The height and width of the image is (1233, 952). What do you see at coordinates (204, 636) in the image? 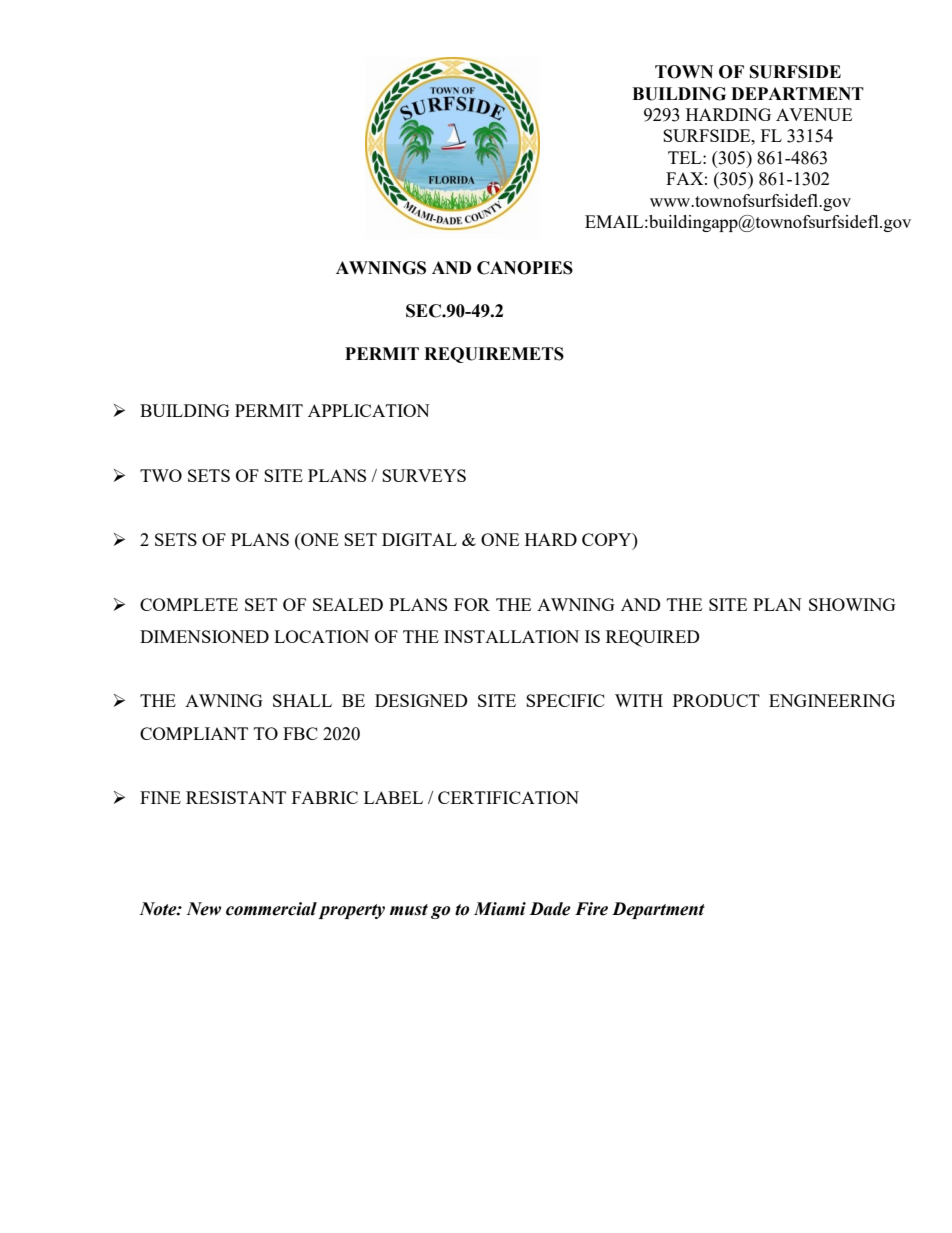
I see `DIMENSIONED` at bounding box center [204, 636].
